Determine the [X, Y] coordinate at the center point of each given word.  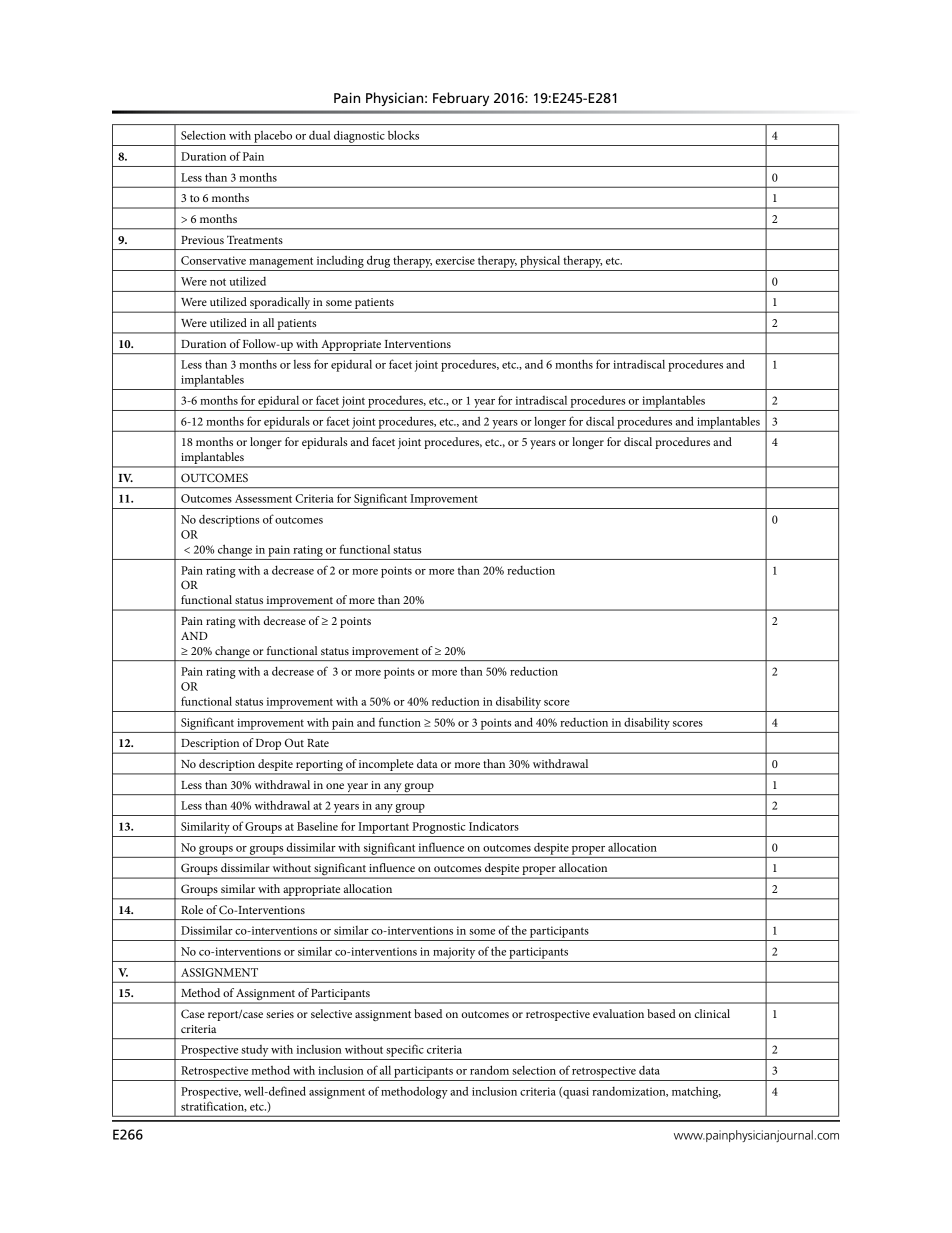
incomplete [386, 766]
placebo [273, 137]
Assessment [263, 498]
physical [540, 262]
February [461, 99]
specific [405, 1050]
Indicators [494, 826]
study [254, 1051]
